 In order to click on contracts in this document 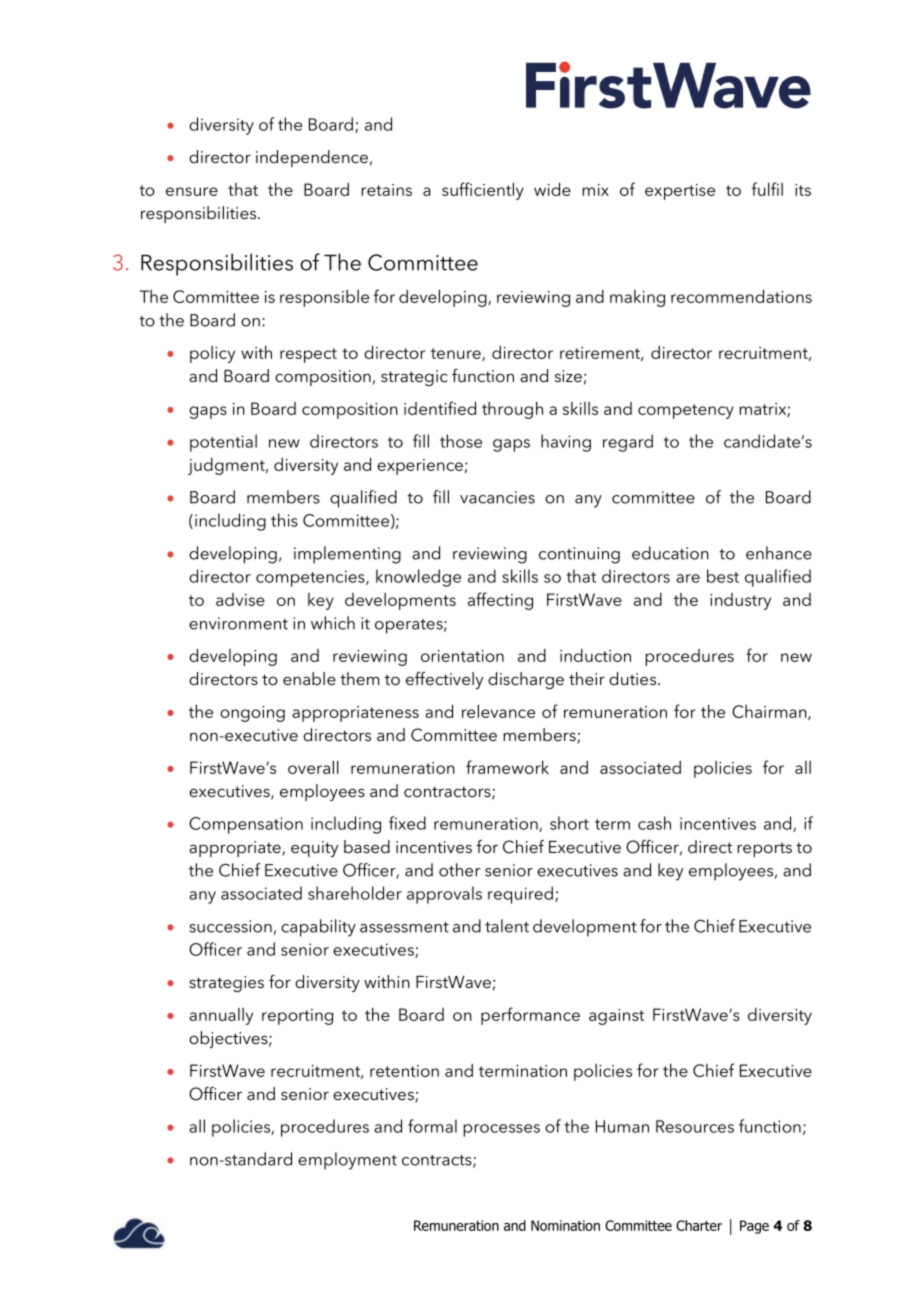, I will do `click(438, 1161)`.
